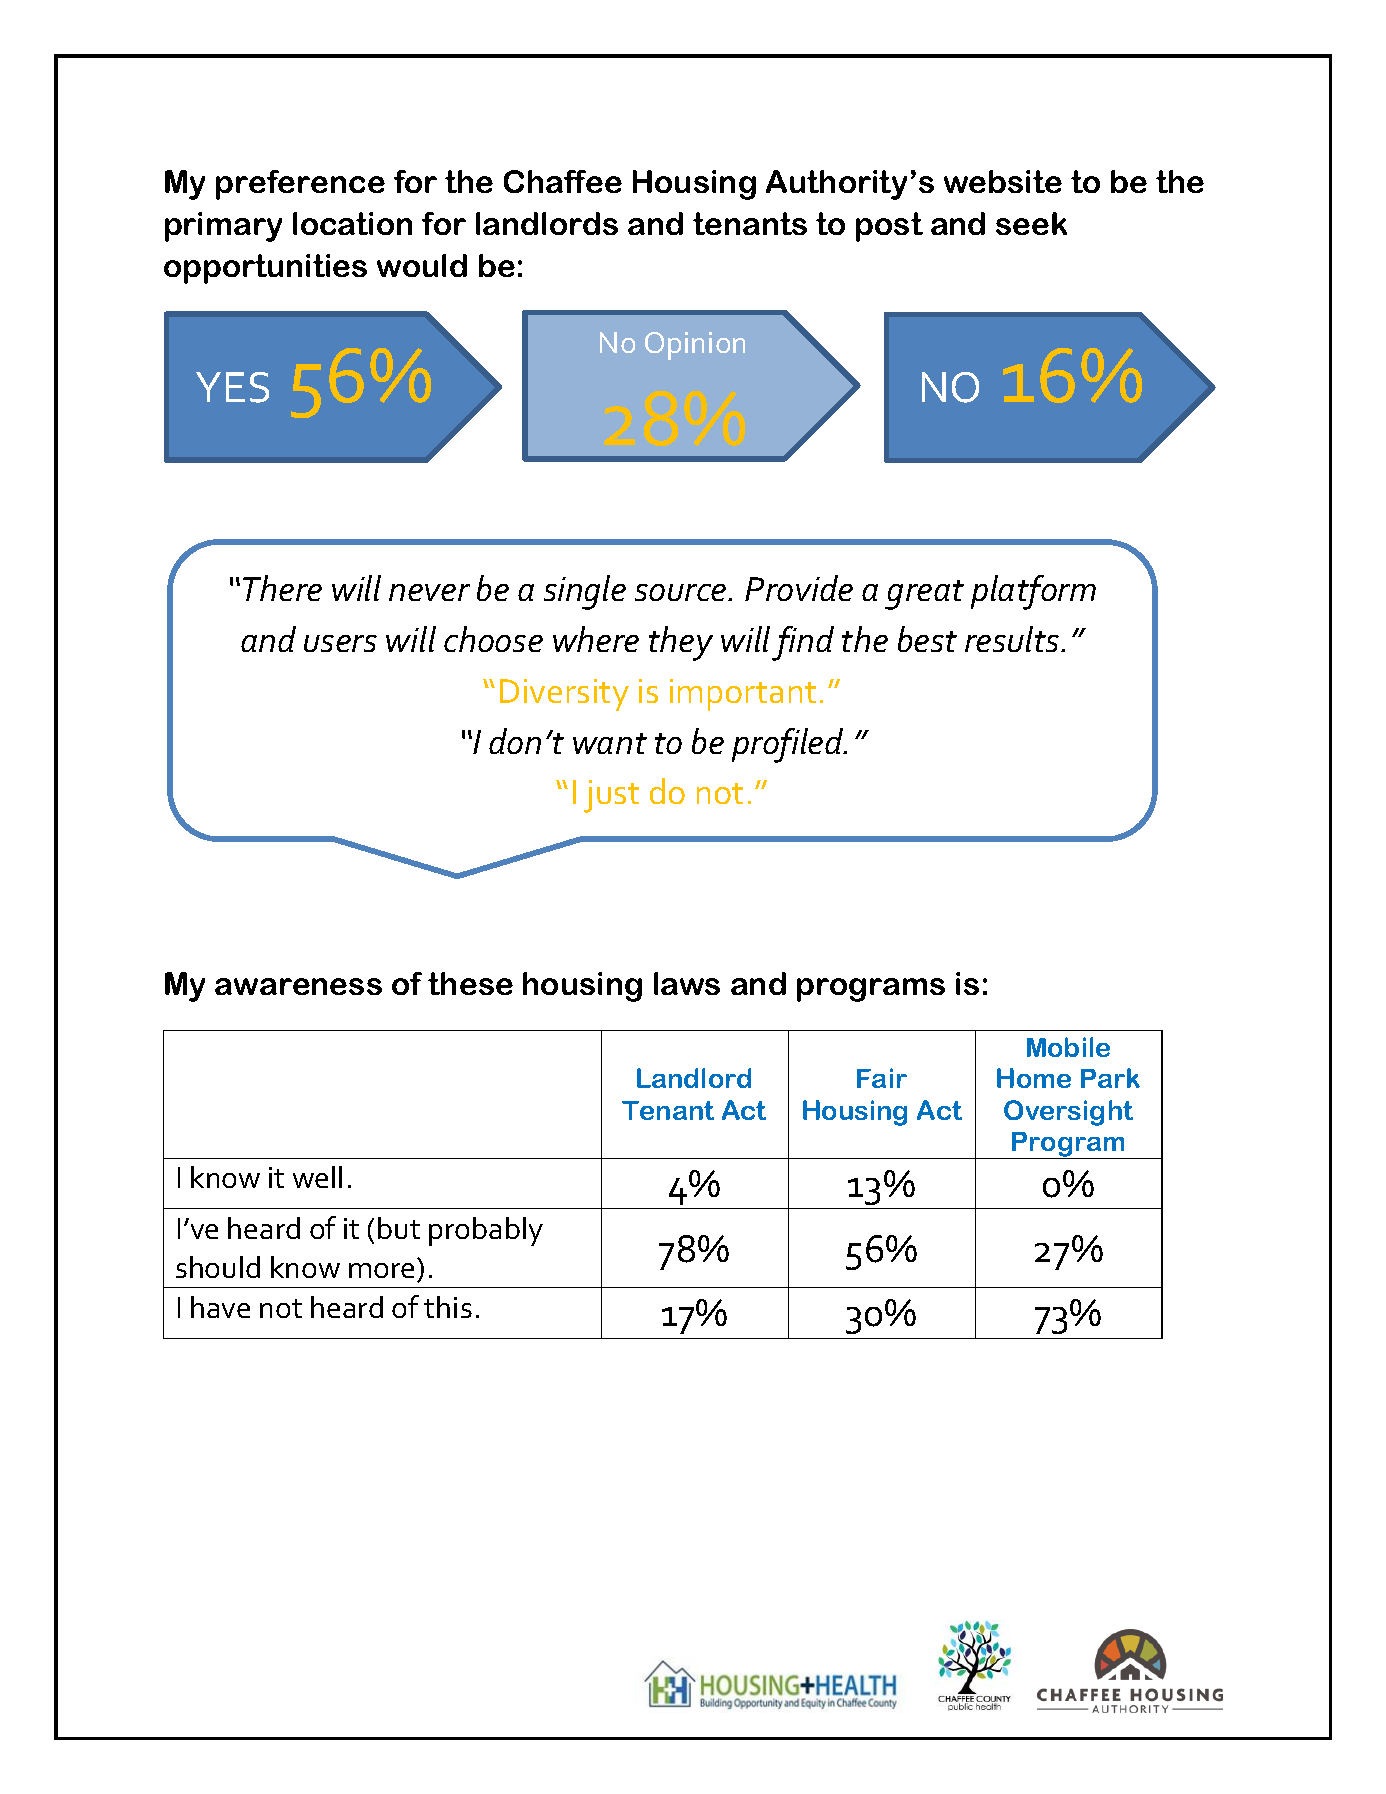 The height and width of the screenshot is (1794, 1386). I want to click on source, so click(682, 592).
